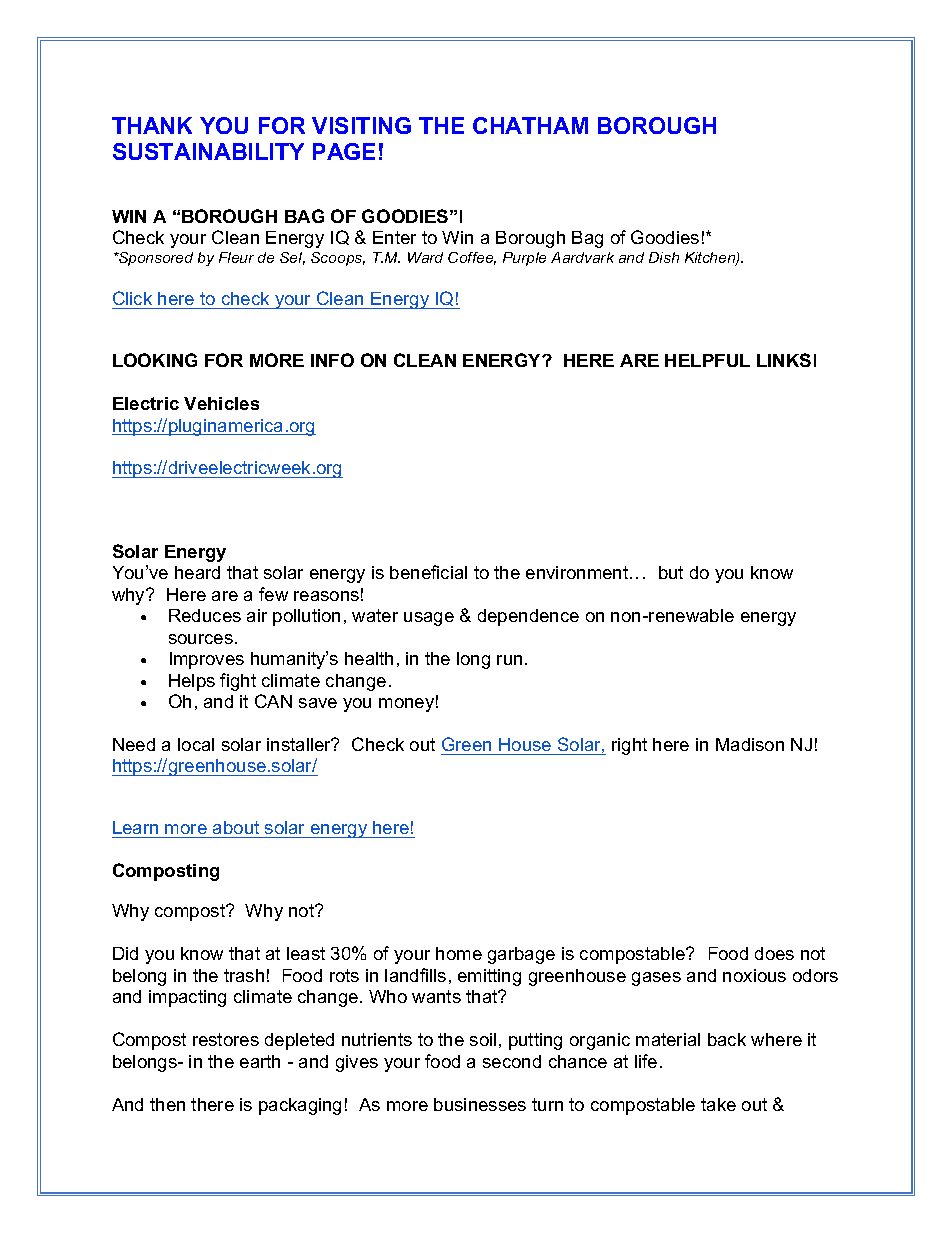 The height and width of the screenshot is (1233, 952). I want to click on take, so click(718, 1104).
